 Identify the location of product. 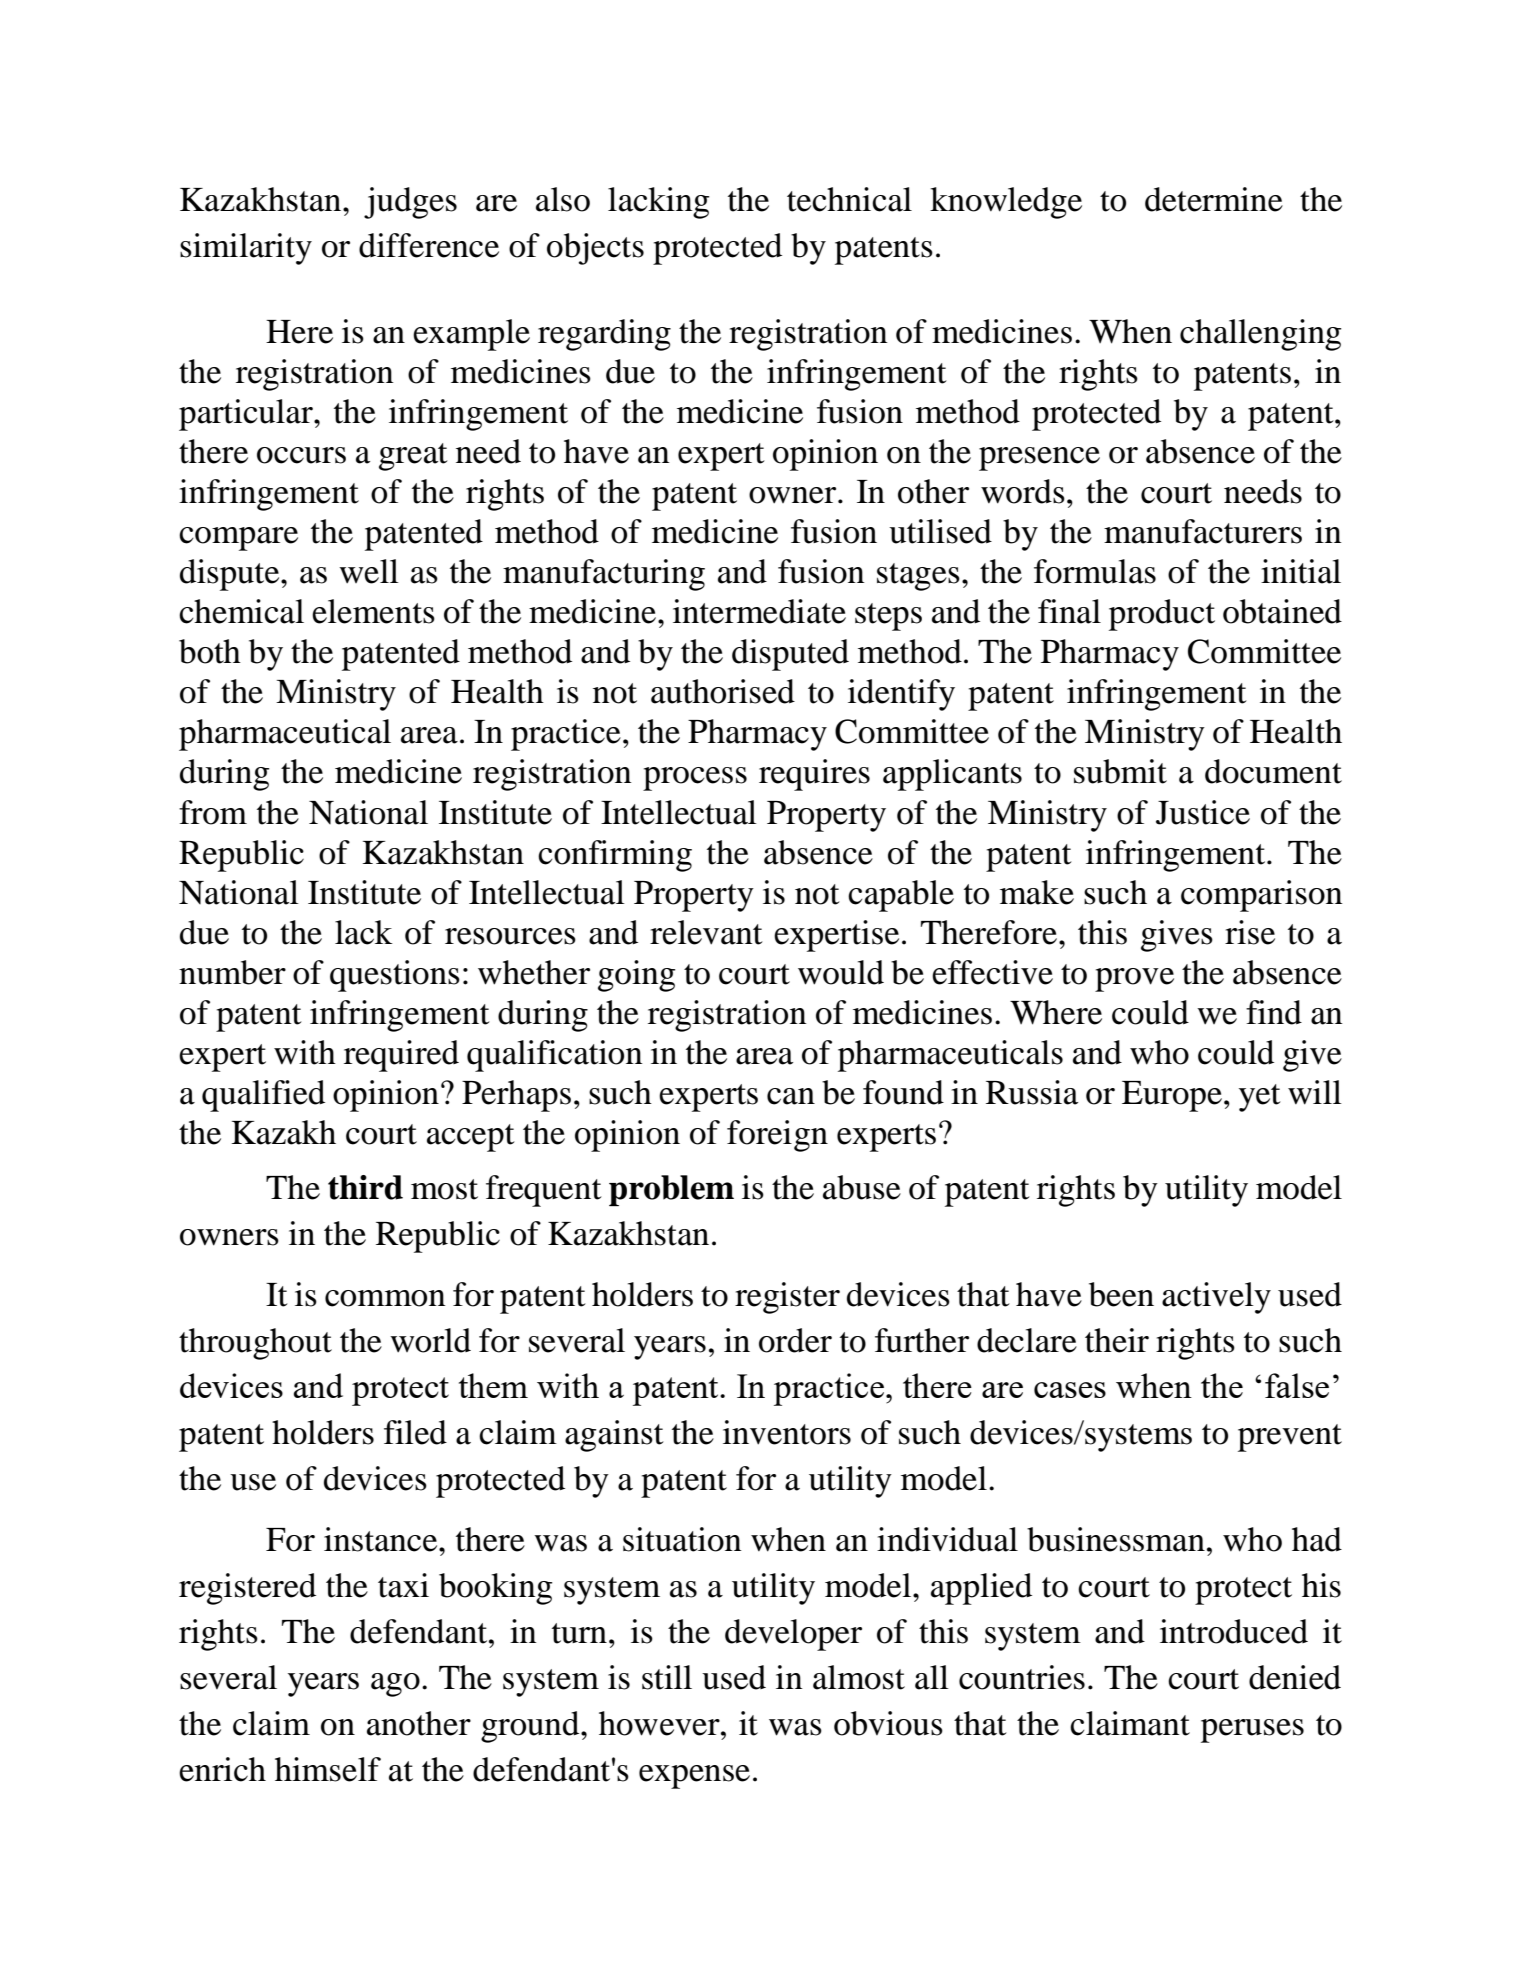
(1162, 615).
